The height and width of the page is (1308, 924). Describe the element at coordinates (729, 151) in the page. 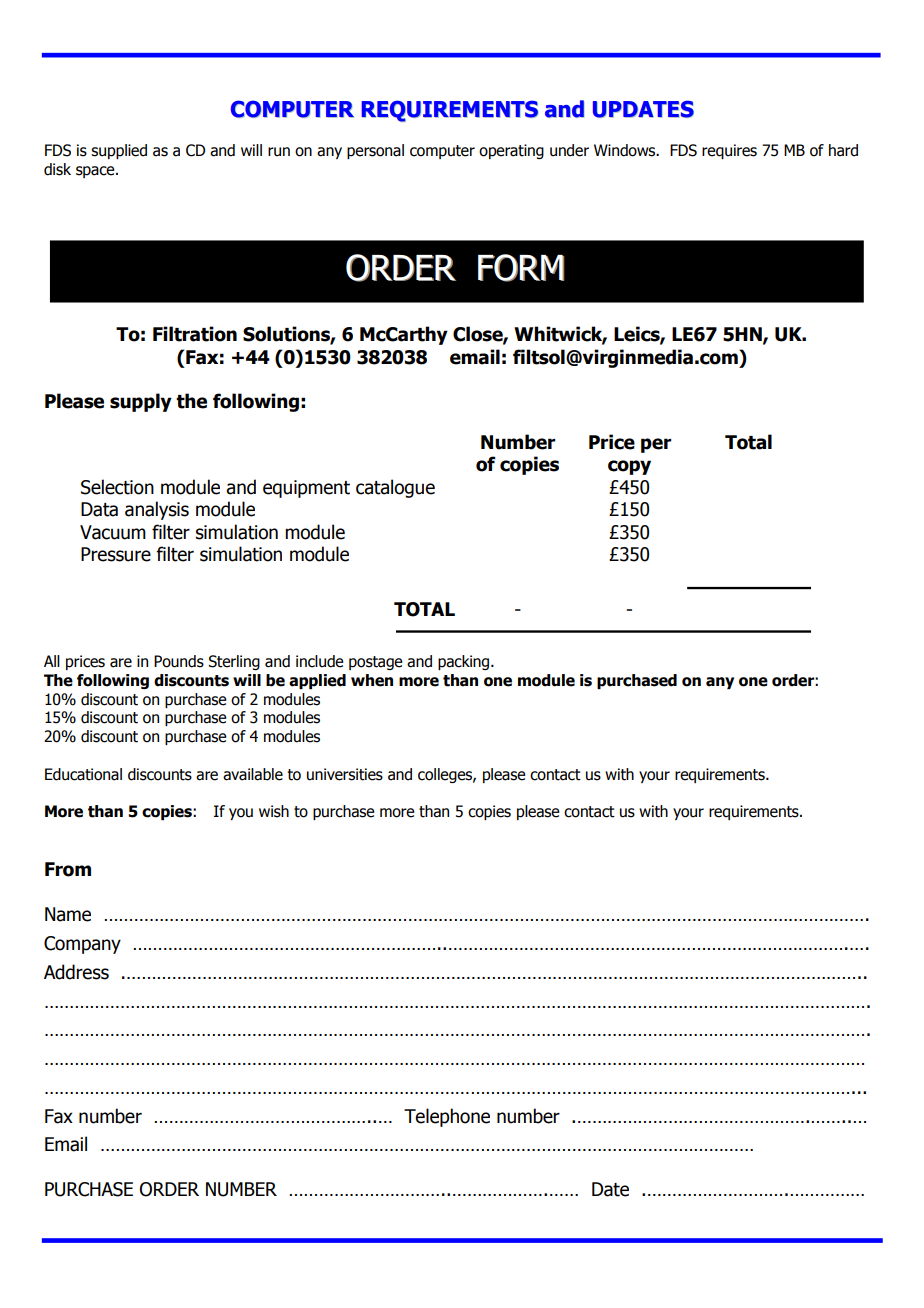

I see `requires` at that location.
